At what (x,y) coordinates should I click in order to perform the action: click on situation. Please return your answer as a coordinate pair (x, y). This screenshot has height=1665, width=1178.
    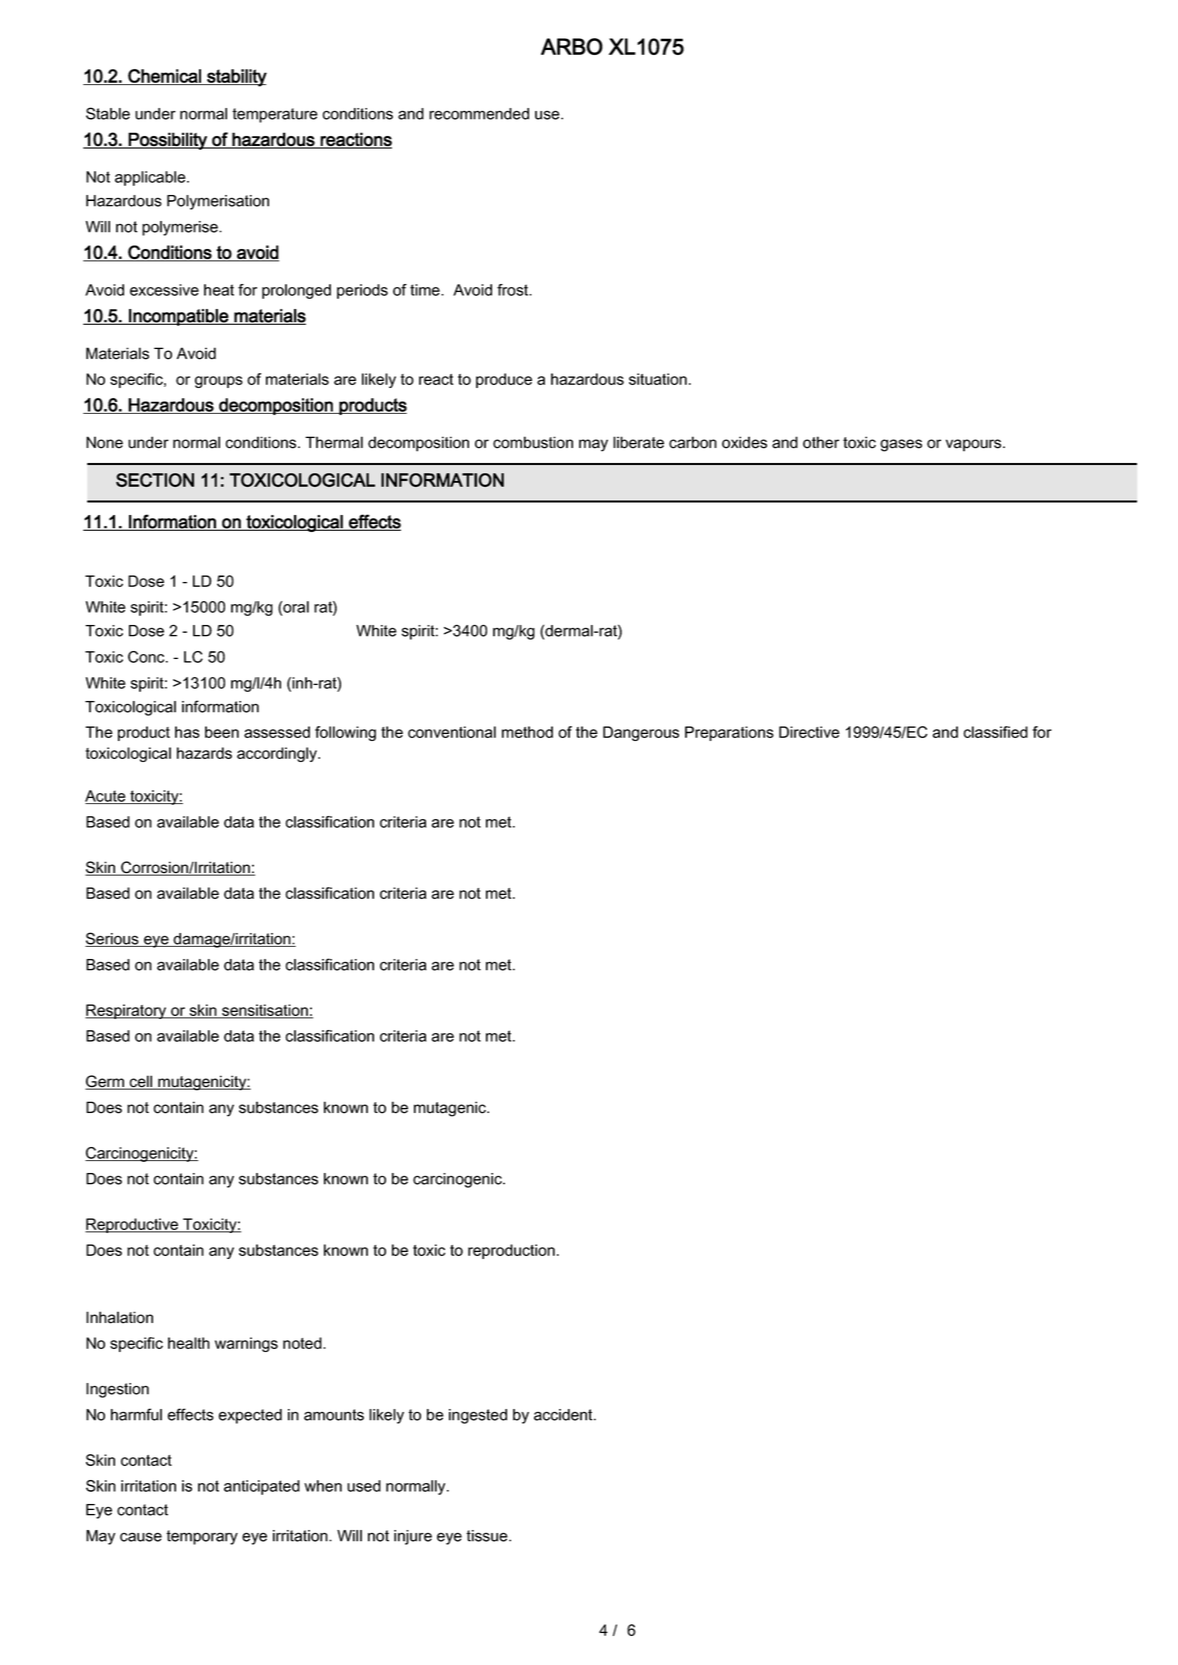
    Looking at the image, I should click on (658, 379).
